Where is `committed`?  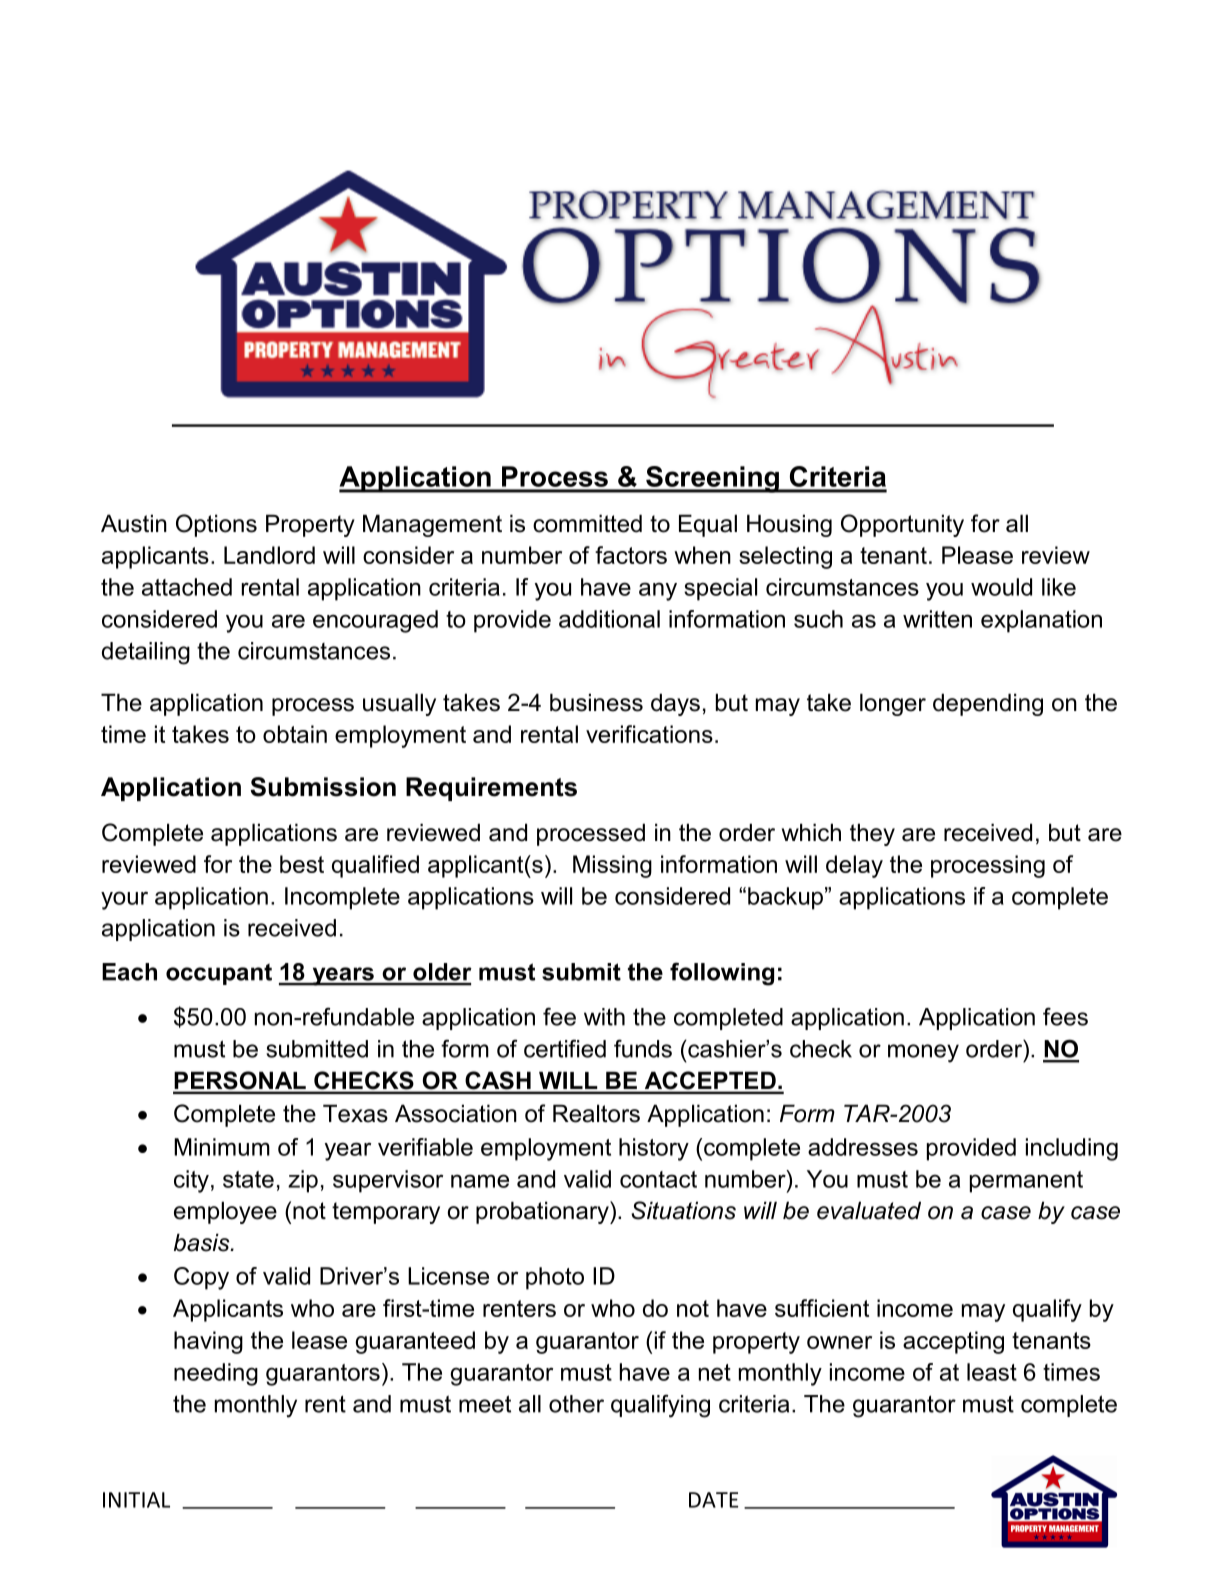
committed is located at coordinates (587, 523).
